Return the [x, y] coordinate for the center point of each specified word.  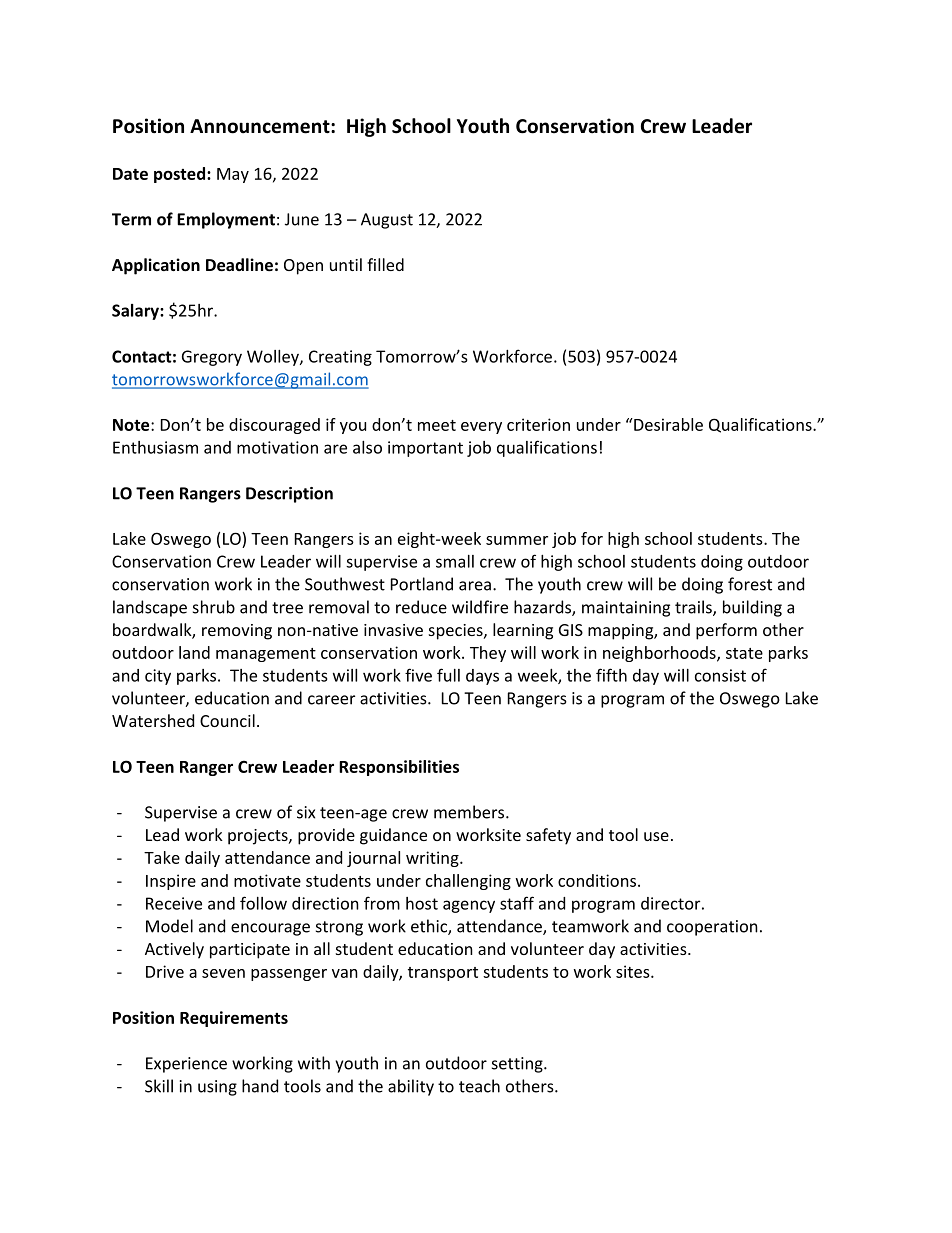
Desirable [667, 424]
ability [411, 1087]
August [387, 221]
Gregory [212, 358]
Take [162, 857]
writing [433, 859]
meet [437, 425]
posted [181, 175]
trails [694, 608]
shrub [214, 607]
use [656, 836]
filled [385, 264]
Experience [186, 1065]
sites [634, 971]
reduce [421, 607]
